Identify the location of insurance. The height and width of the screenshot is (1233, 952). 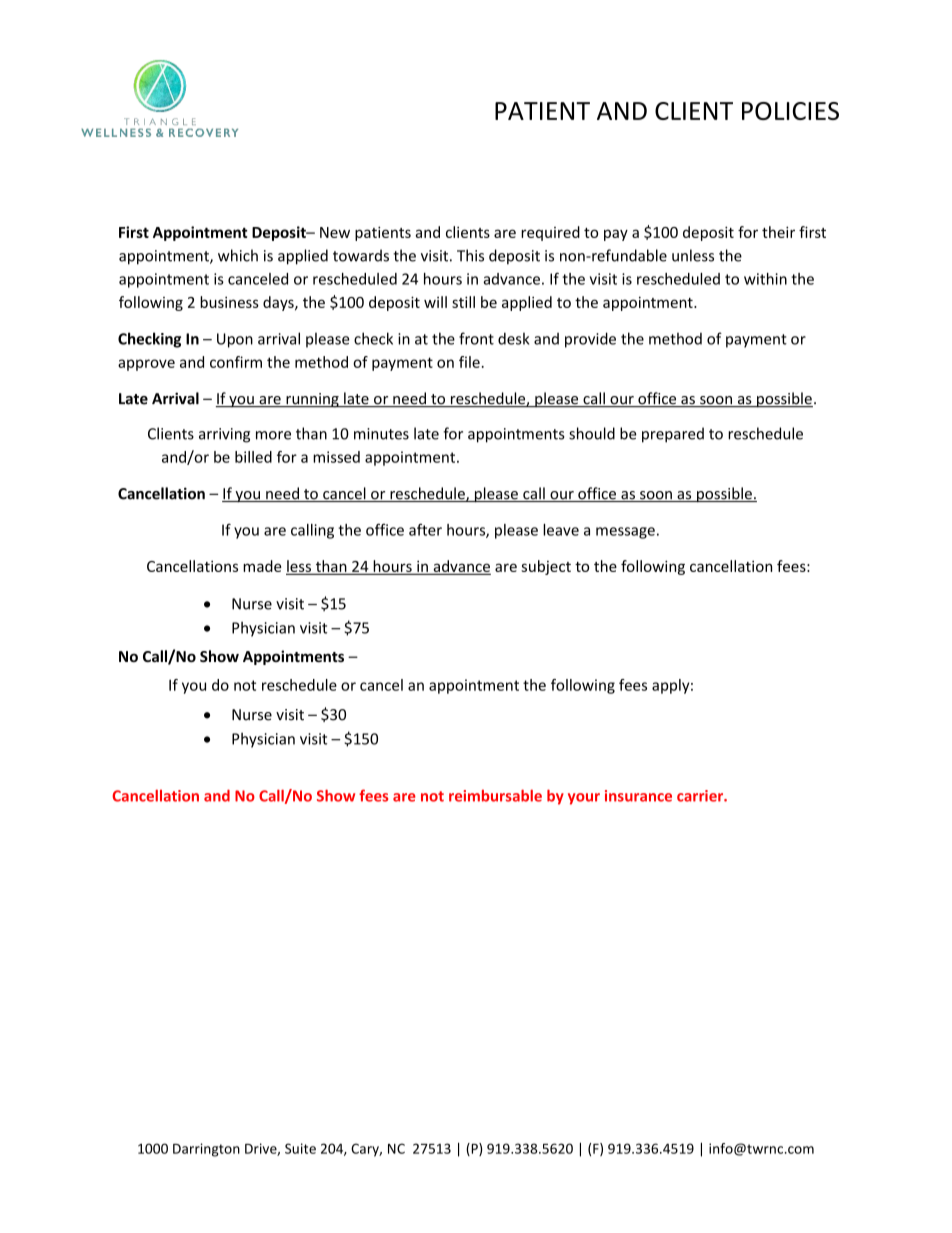
(638, 796).
